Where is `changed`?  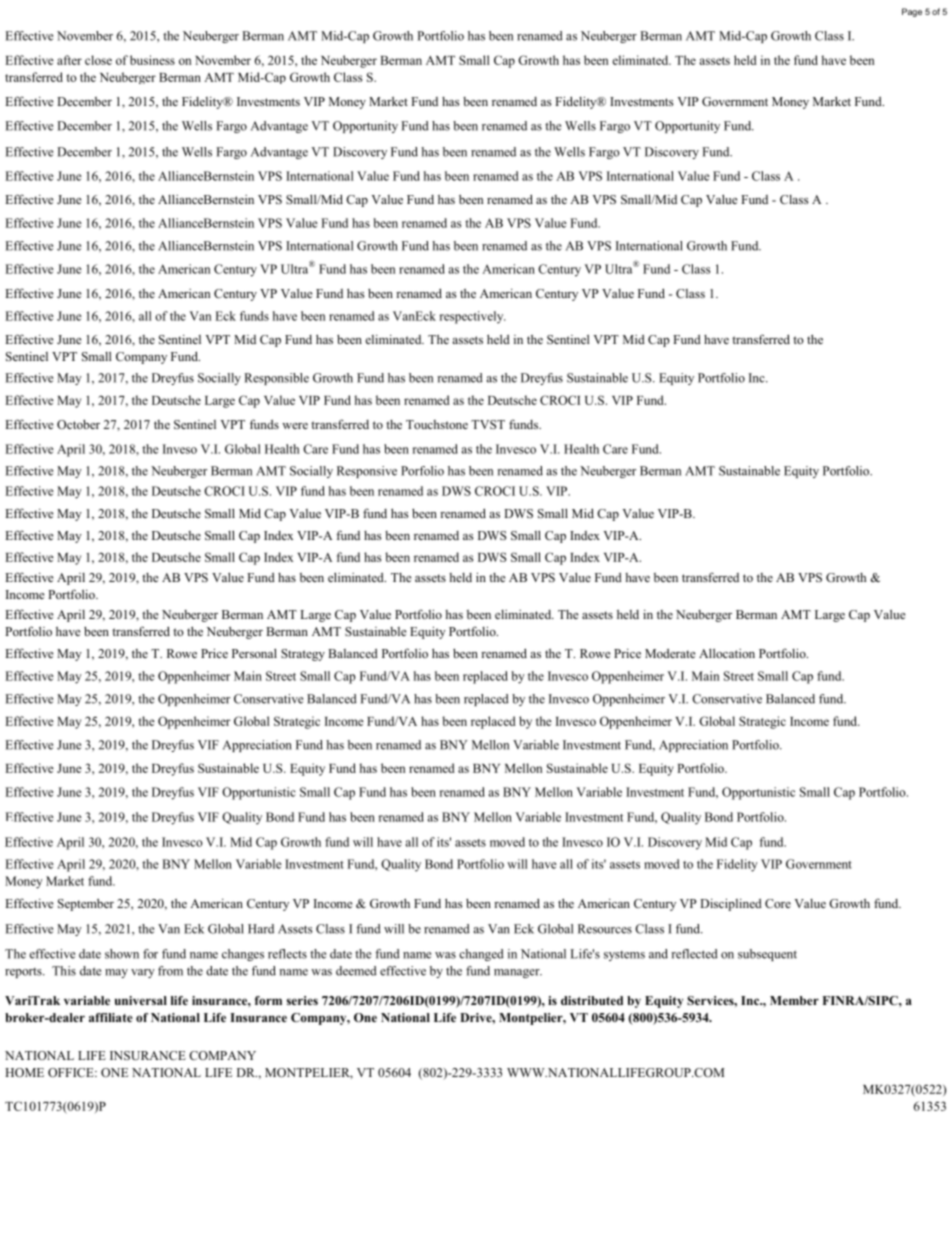
changed is located at coordinates (481, 955).
